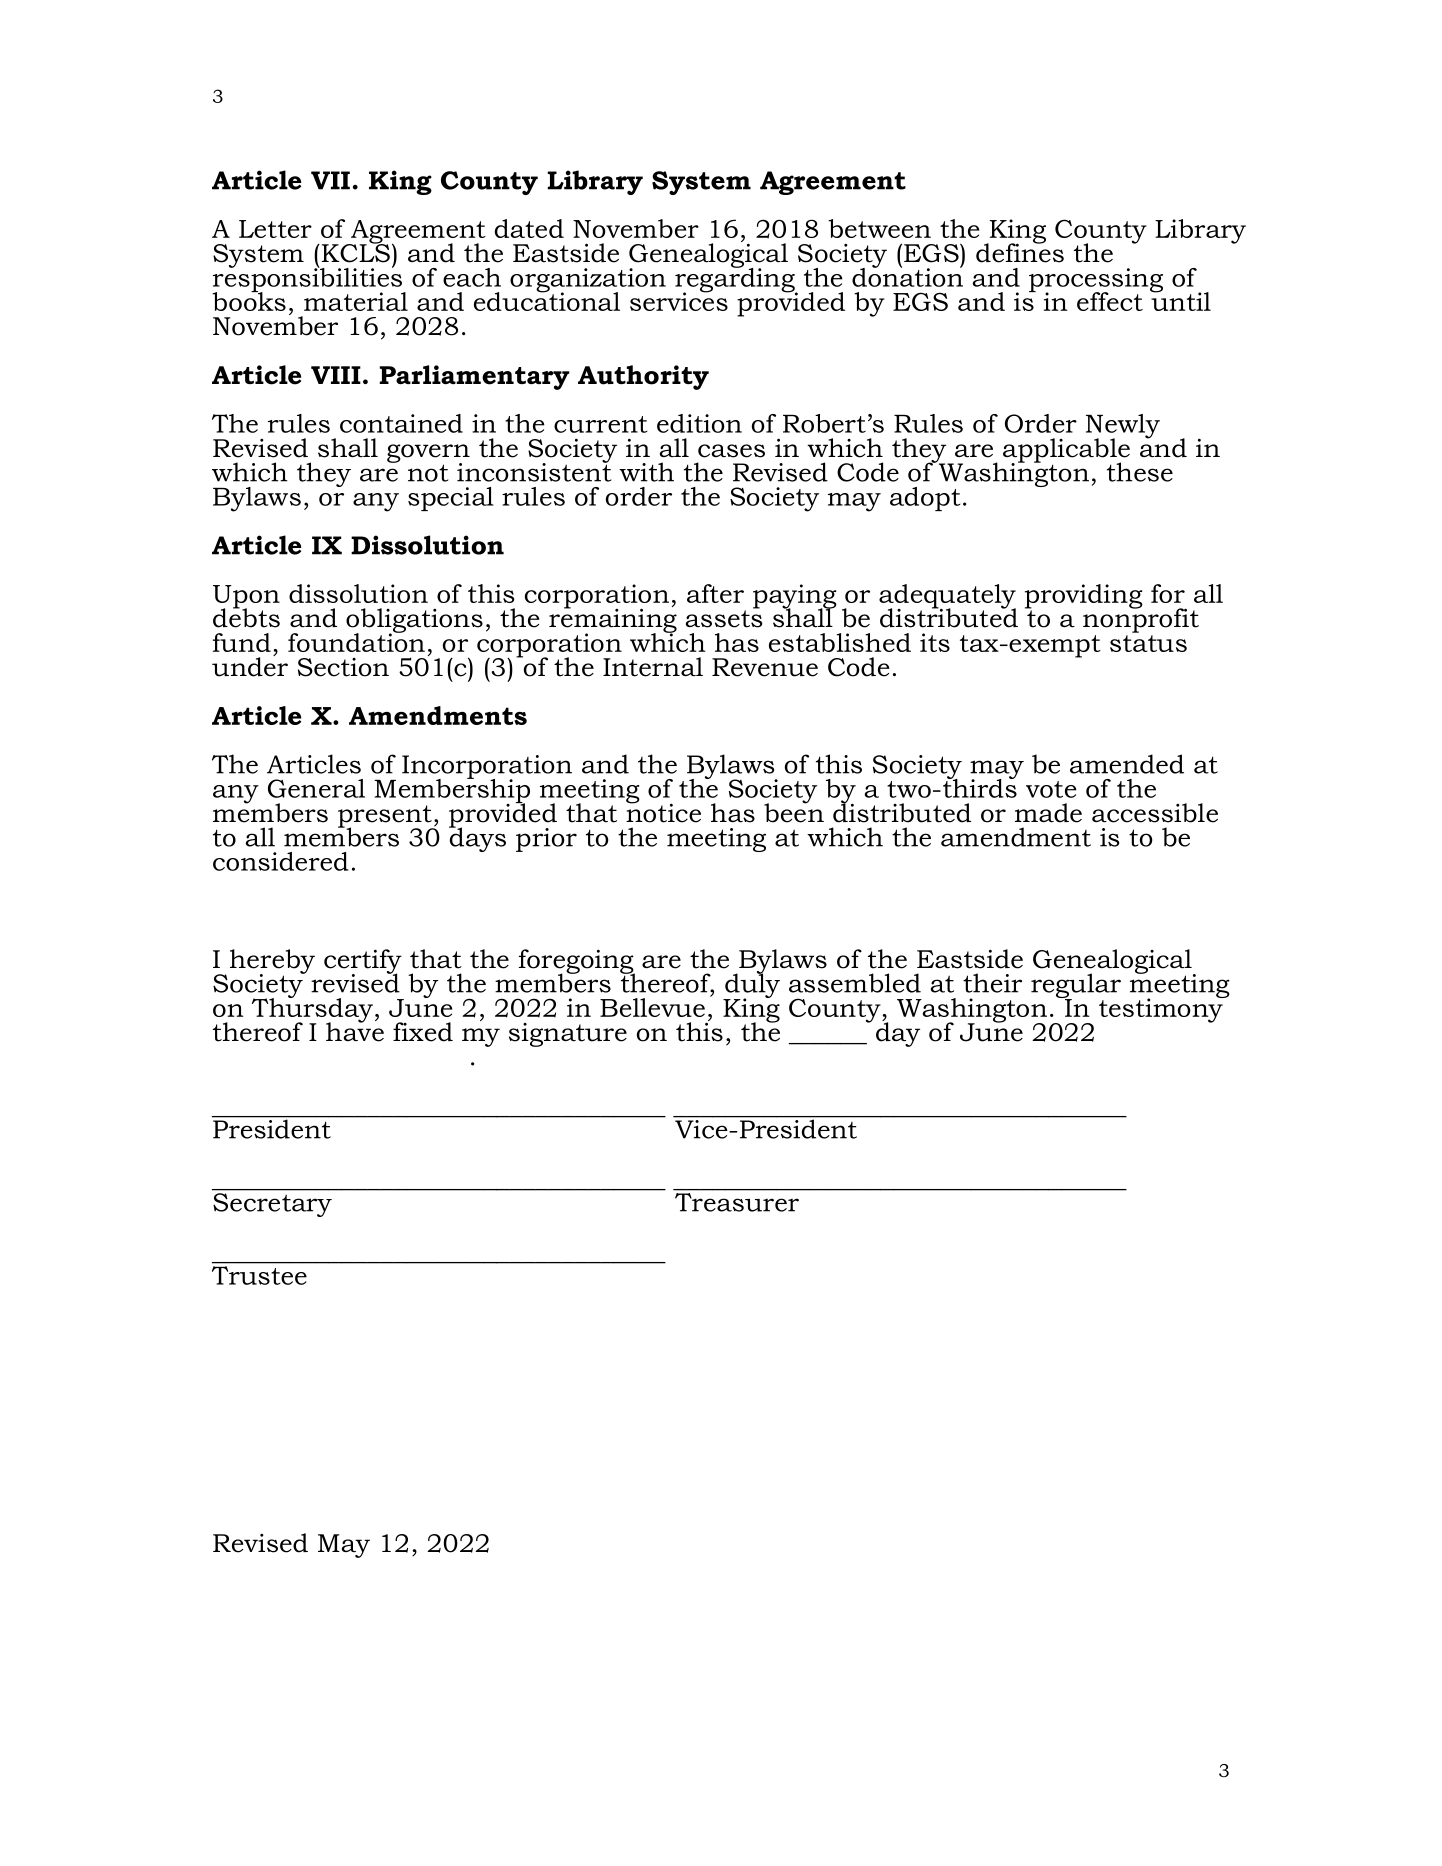  Describe the element at coordinates (751, 986) in the page. I see `duly` at that location.
